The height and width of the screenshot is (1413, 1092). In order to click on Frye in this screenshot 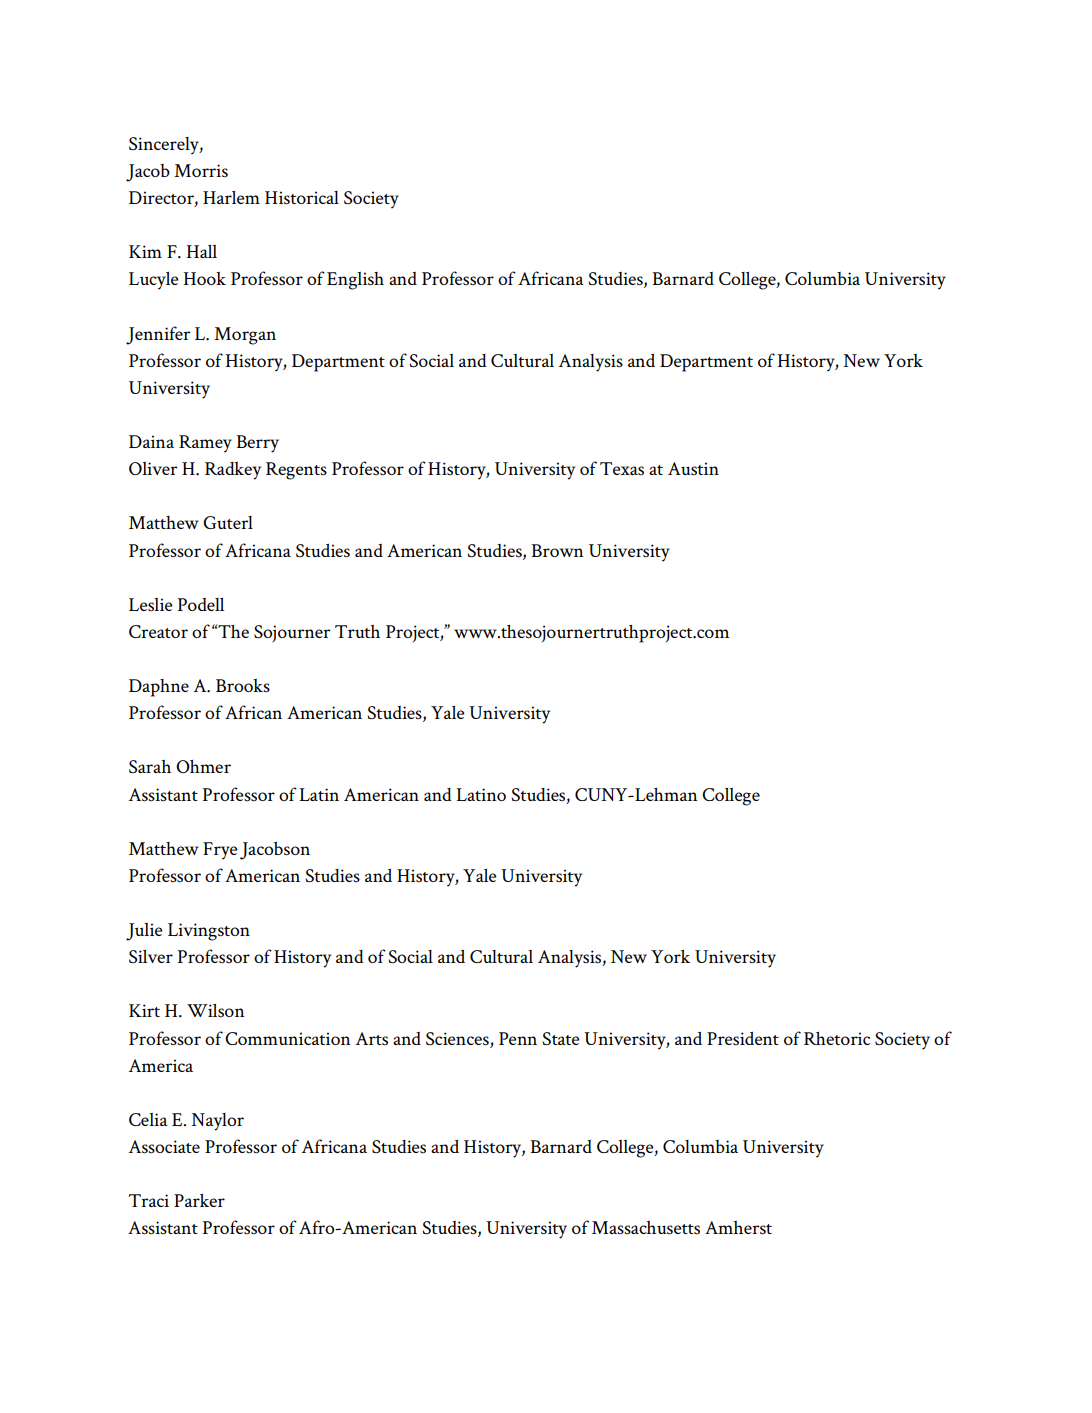, I will do `click(220, 851)`.
